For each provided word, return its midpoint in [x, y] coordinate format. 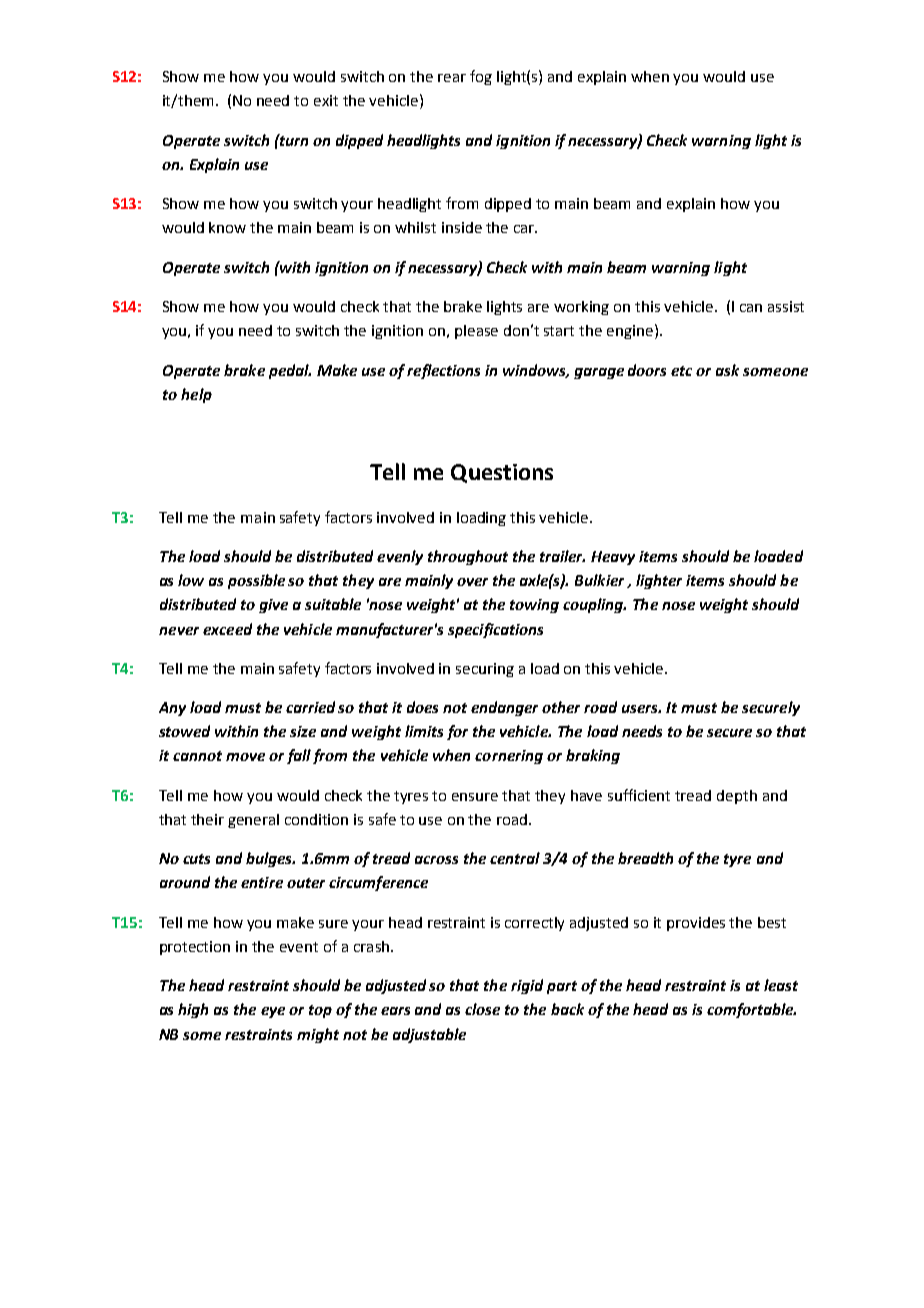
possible [256, 581]
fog [481, 77]
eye [273, 1012]
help [196, 395]
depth [737, 797]
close [482, 1009]
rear [452, 78]
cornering [509, 757]
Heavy [613, 558]
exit [326, 100]
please [476, 332]
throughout [468, 557]
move [245, 757]
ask [727, 370]
